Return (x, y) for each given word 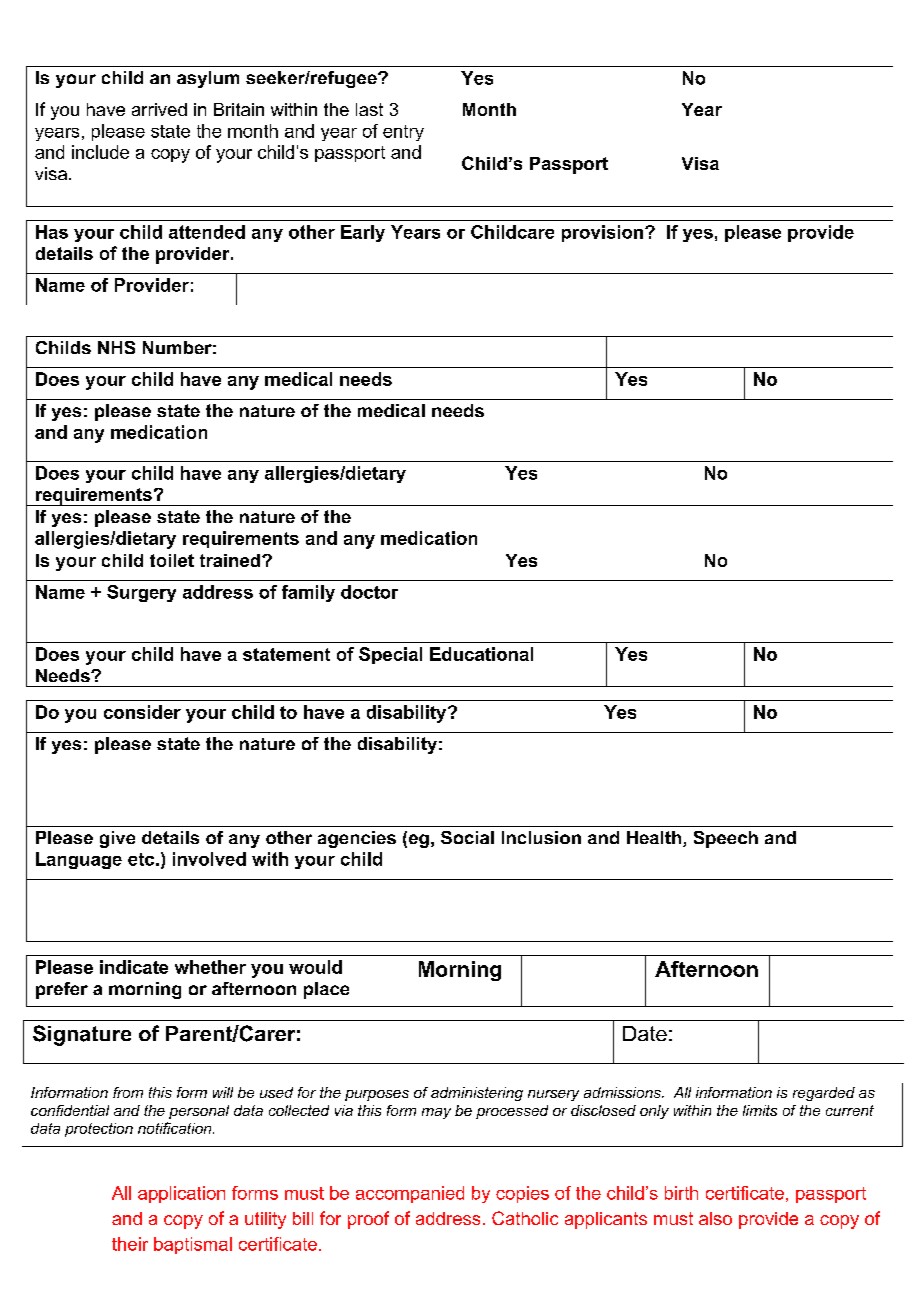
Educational (481, 654)
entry (403, 133)
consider (142, 712)
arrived (159, 109)
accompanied (410, 1194)
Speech (726, 839)
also (715, 1218)
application (181, 1194)
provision (602, 233)
